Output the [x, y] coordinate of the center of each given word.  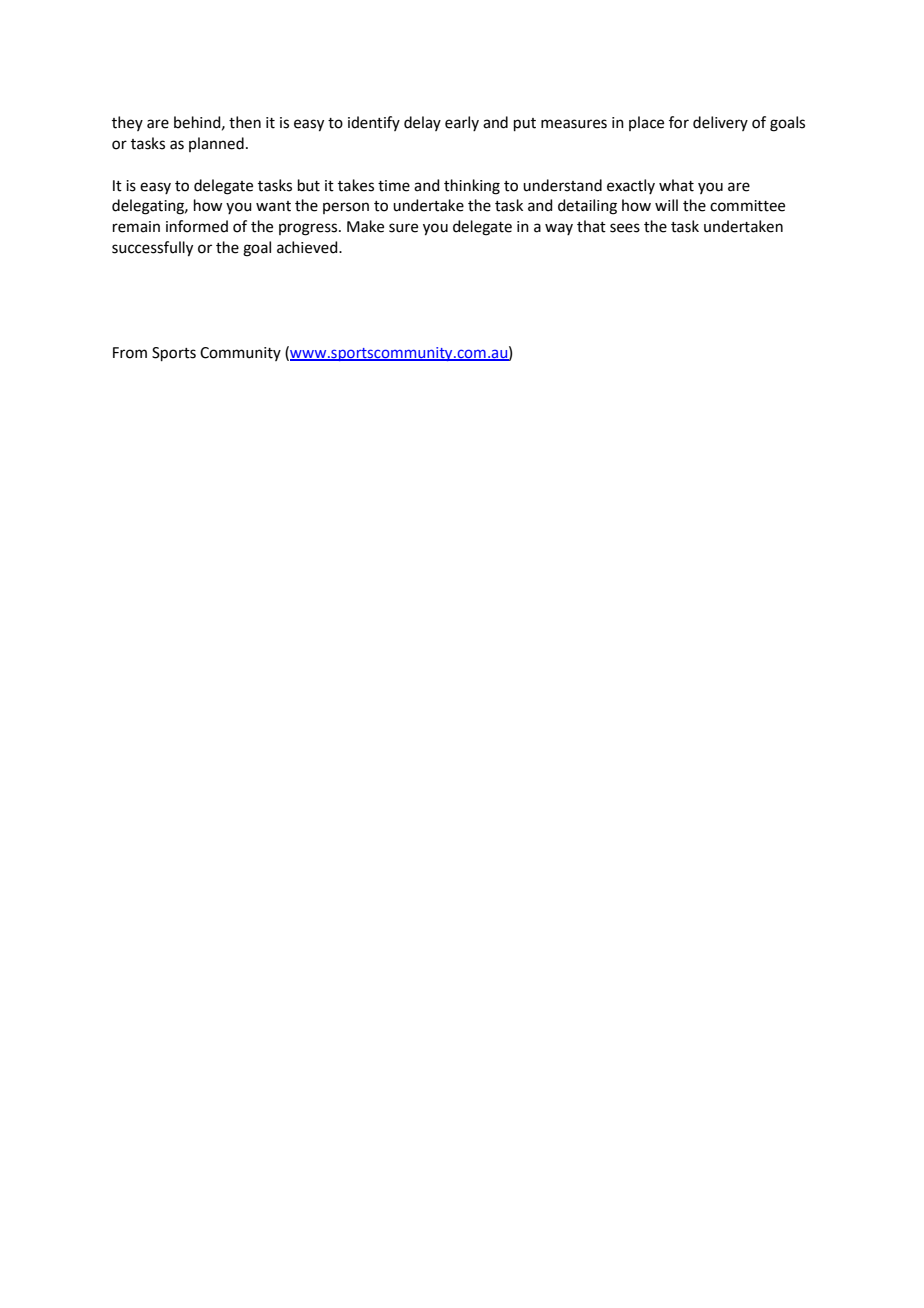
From [130, 353]
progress [309, 229]
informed [197, 226]
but [309, 185]
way [559, 229]
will [666, 205]
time [394, 186]
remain [136, 227]
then [245, 122]
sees [625, 228]
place [646, 123]
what [676, 185]
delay [422, 123]
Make [365, 226]
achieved [308, 247]
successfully [152, 249]
